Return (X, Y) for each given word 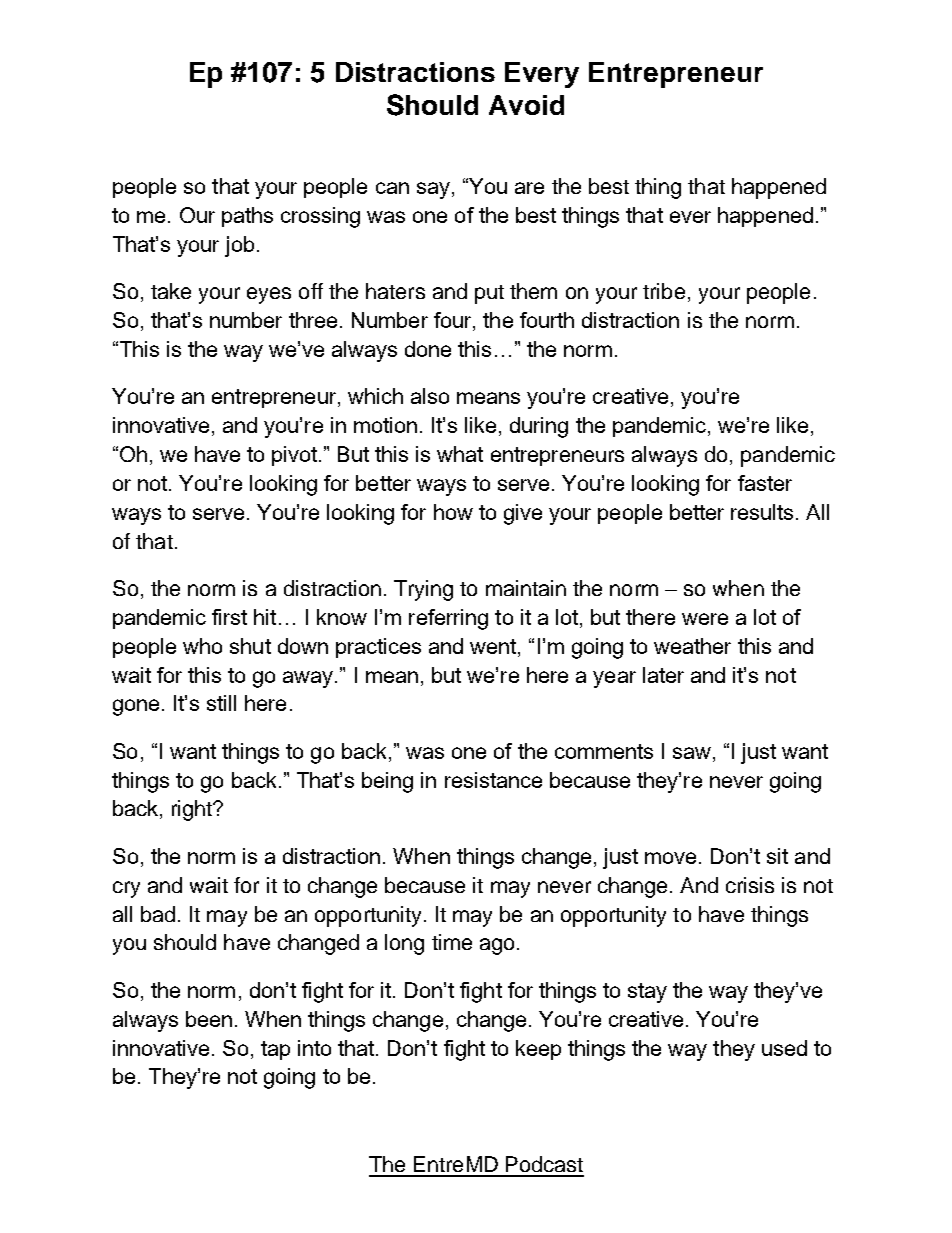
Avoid (526, 105)
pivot (296, 456)
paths (247, 217)
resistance (493, 780)
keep (538, 1050)
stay (647, 993)
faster (765, 483)
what (460, 454)
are (529, 188)
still (221, 703)
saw (692, 753)
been (209, 1019)
